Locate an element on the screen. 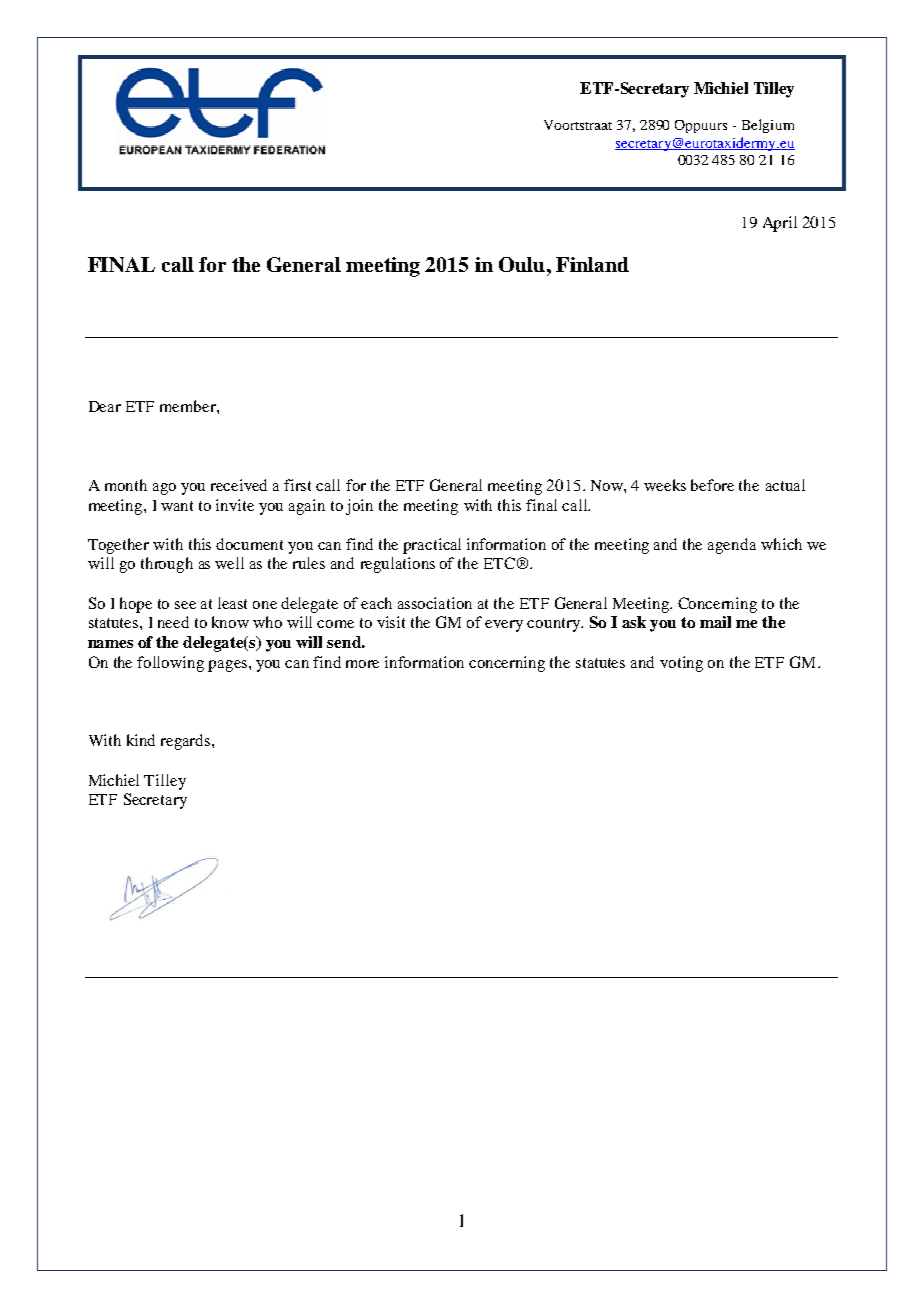  Finland is located at coordinates (592, 264).
